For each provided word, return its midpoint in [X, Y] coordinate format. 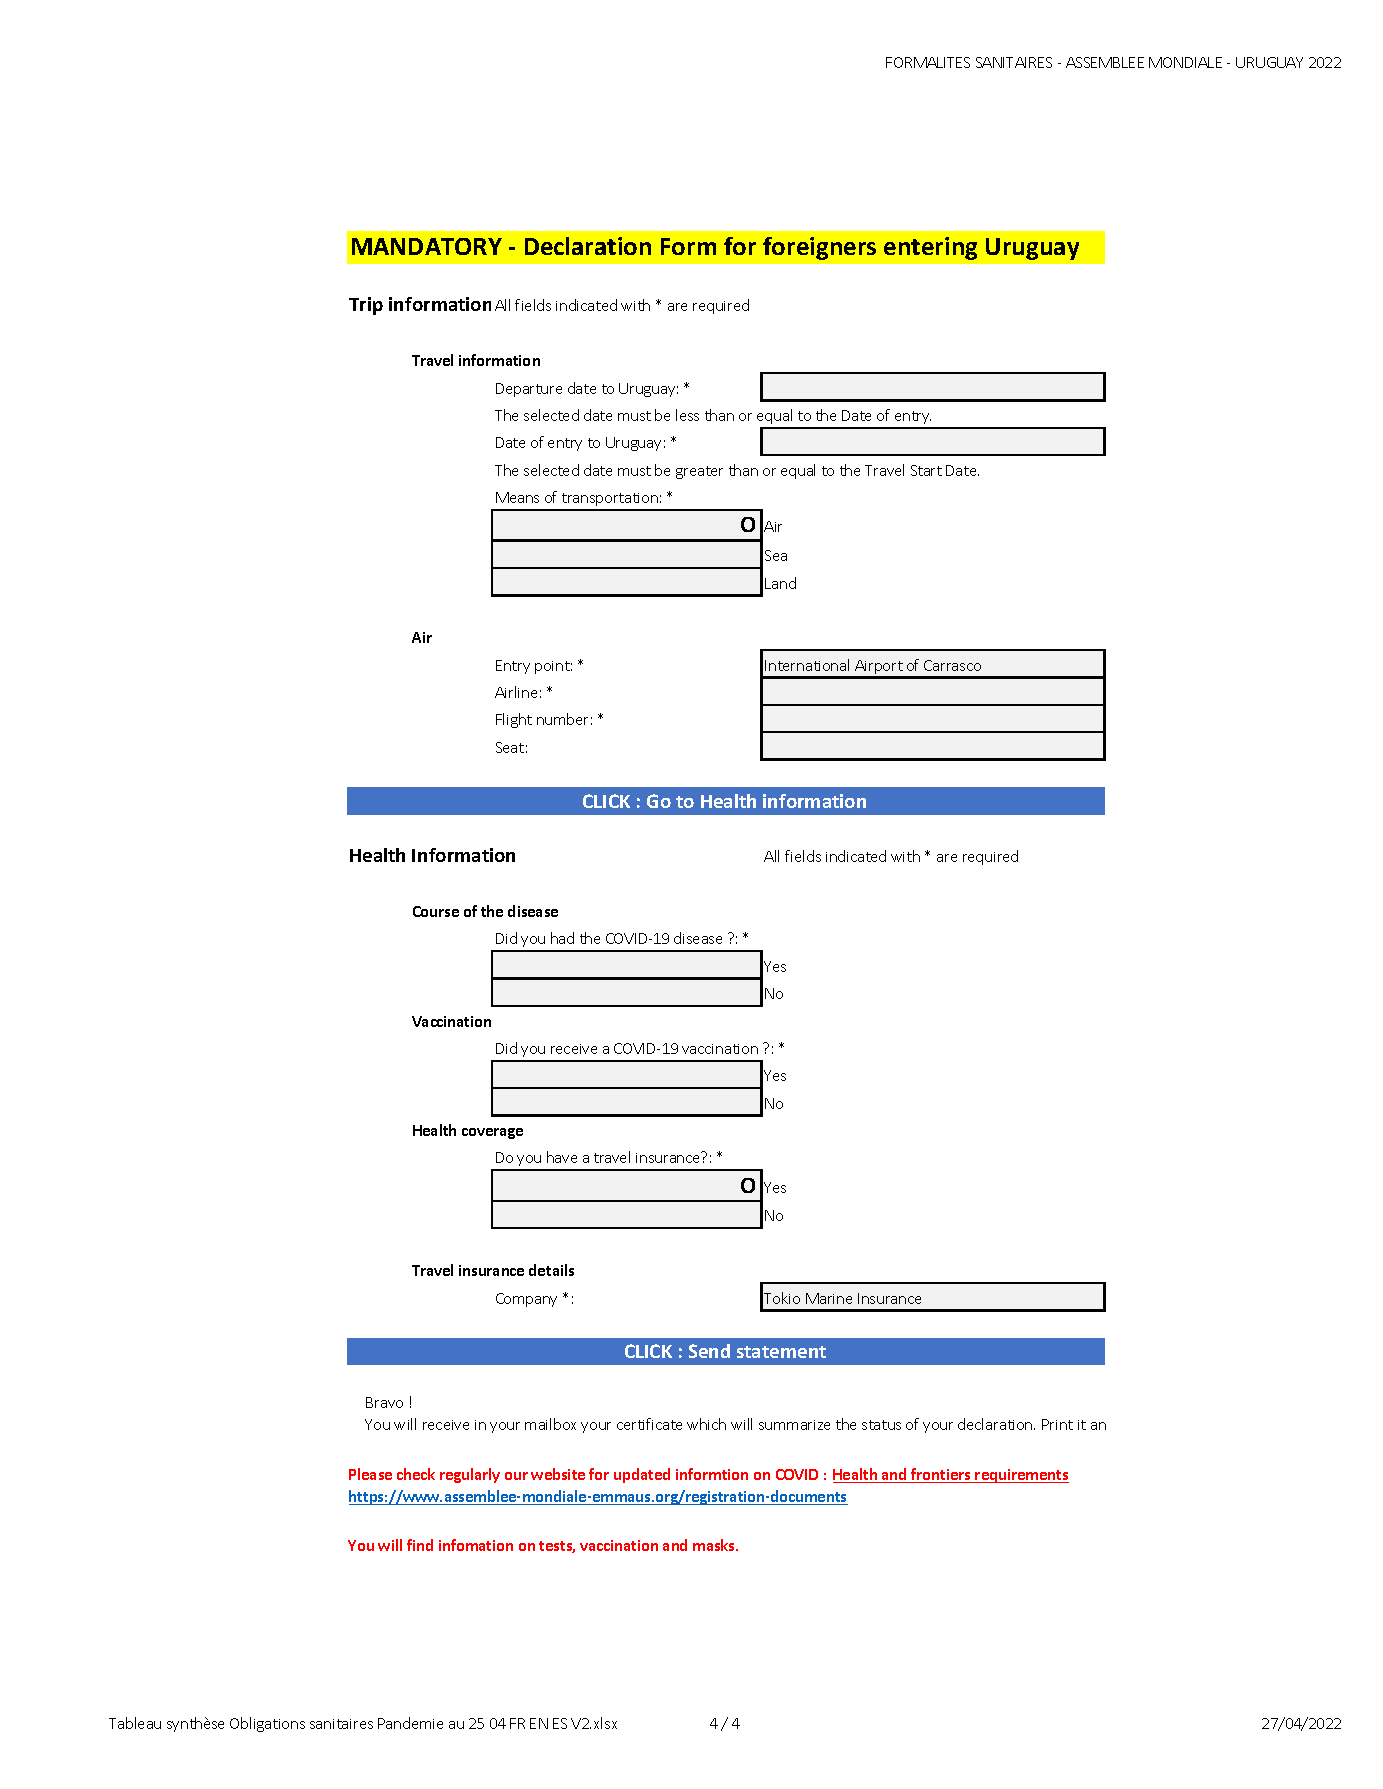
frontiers [941, 1475]
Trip [366, 306]
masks [715, 1545]
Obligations [267, 1724]
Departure [529, 390]
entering [930, 248]
